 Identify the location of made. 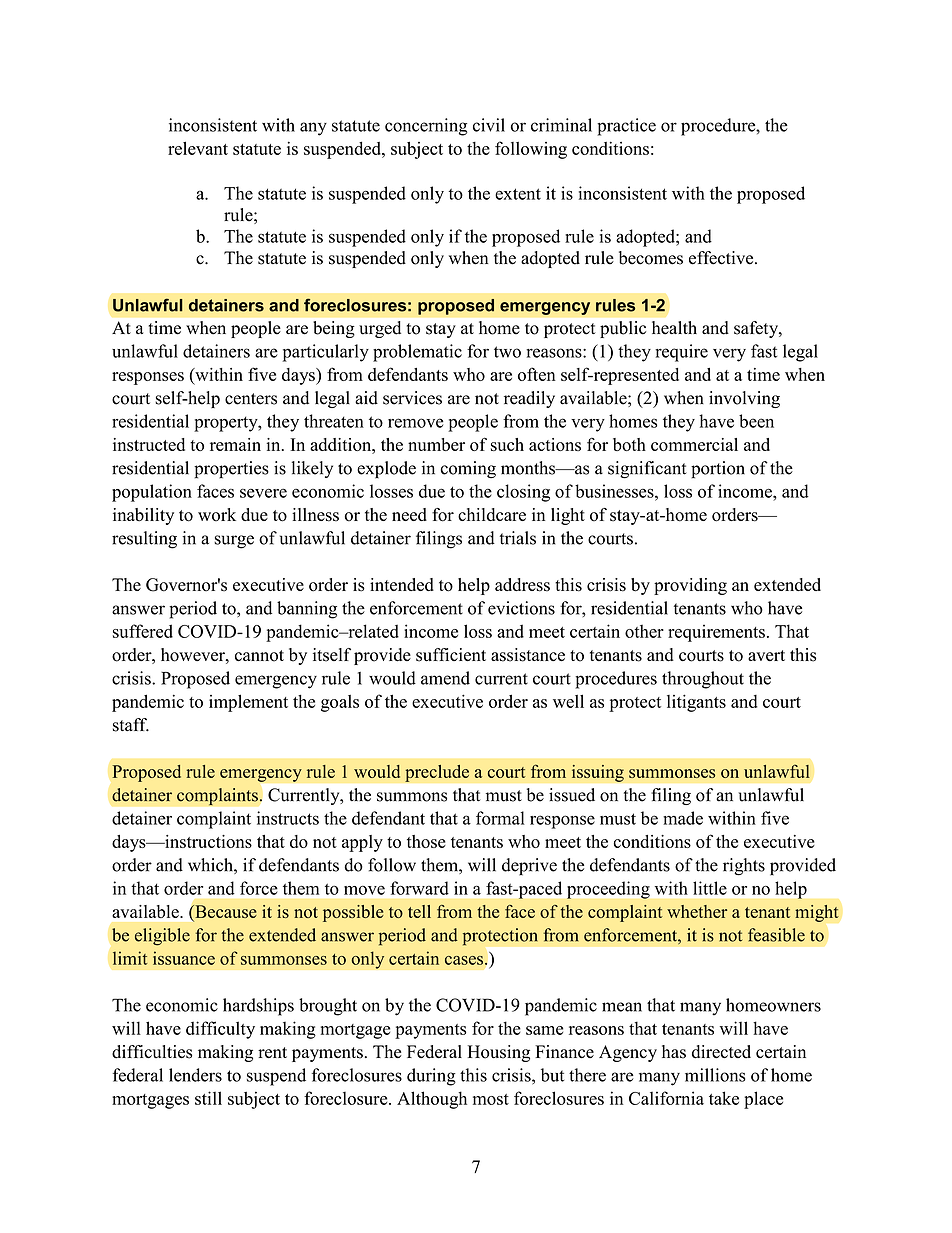
(683, 818).
